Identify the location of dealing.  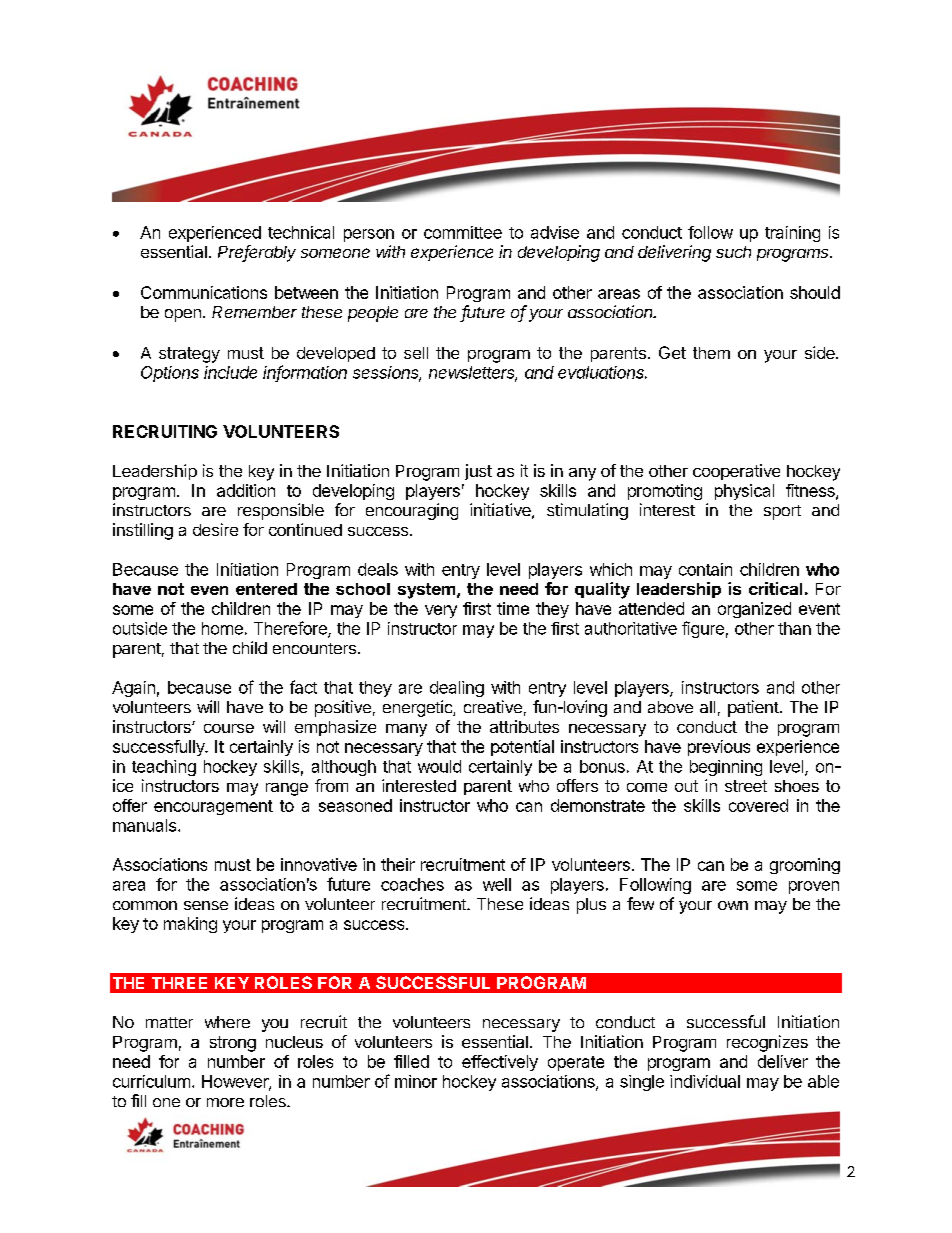
(457, 689).
